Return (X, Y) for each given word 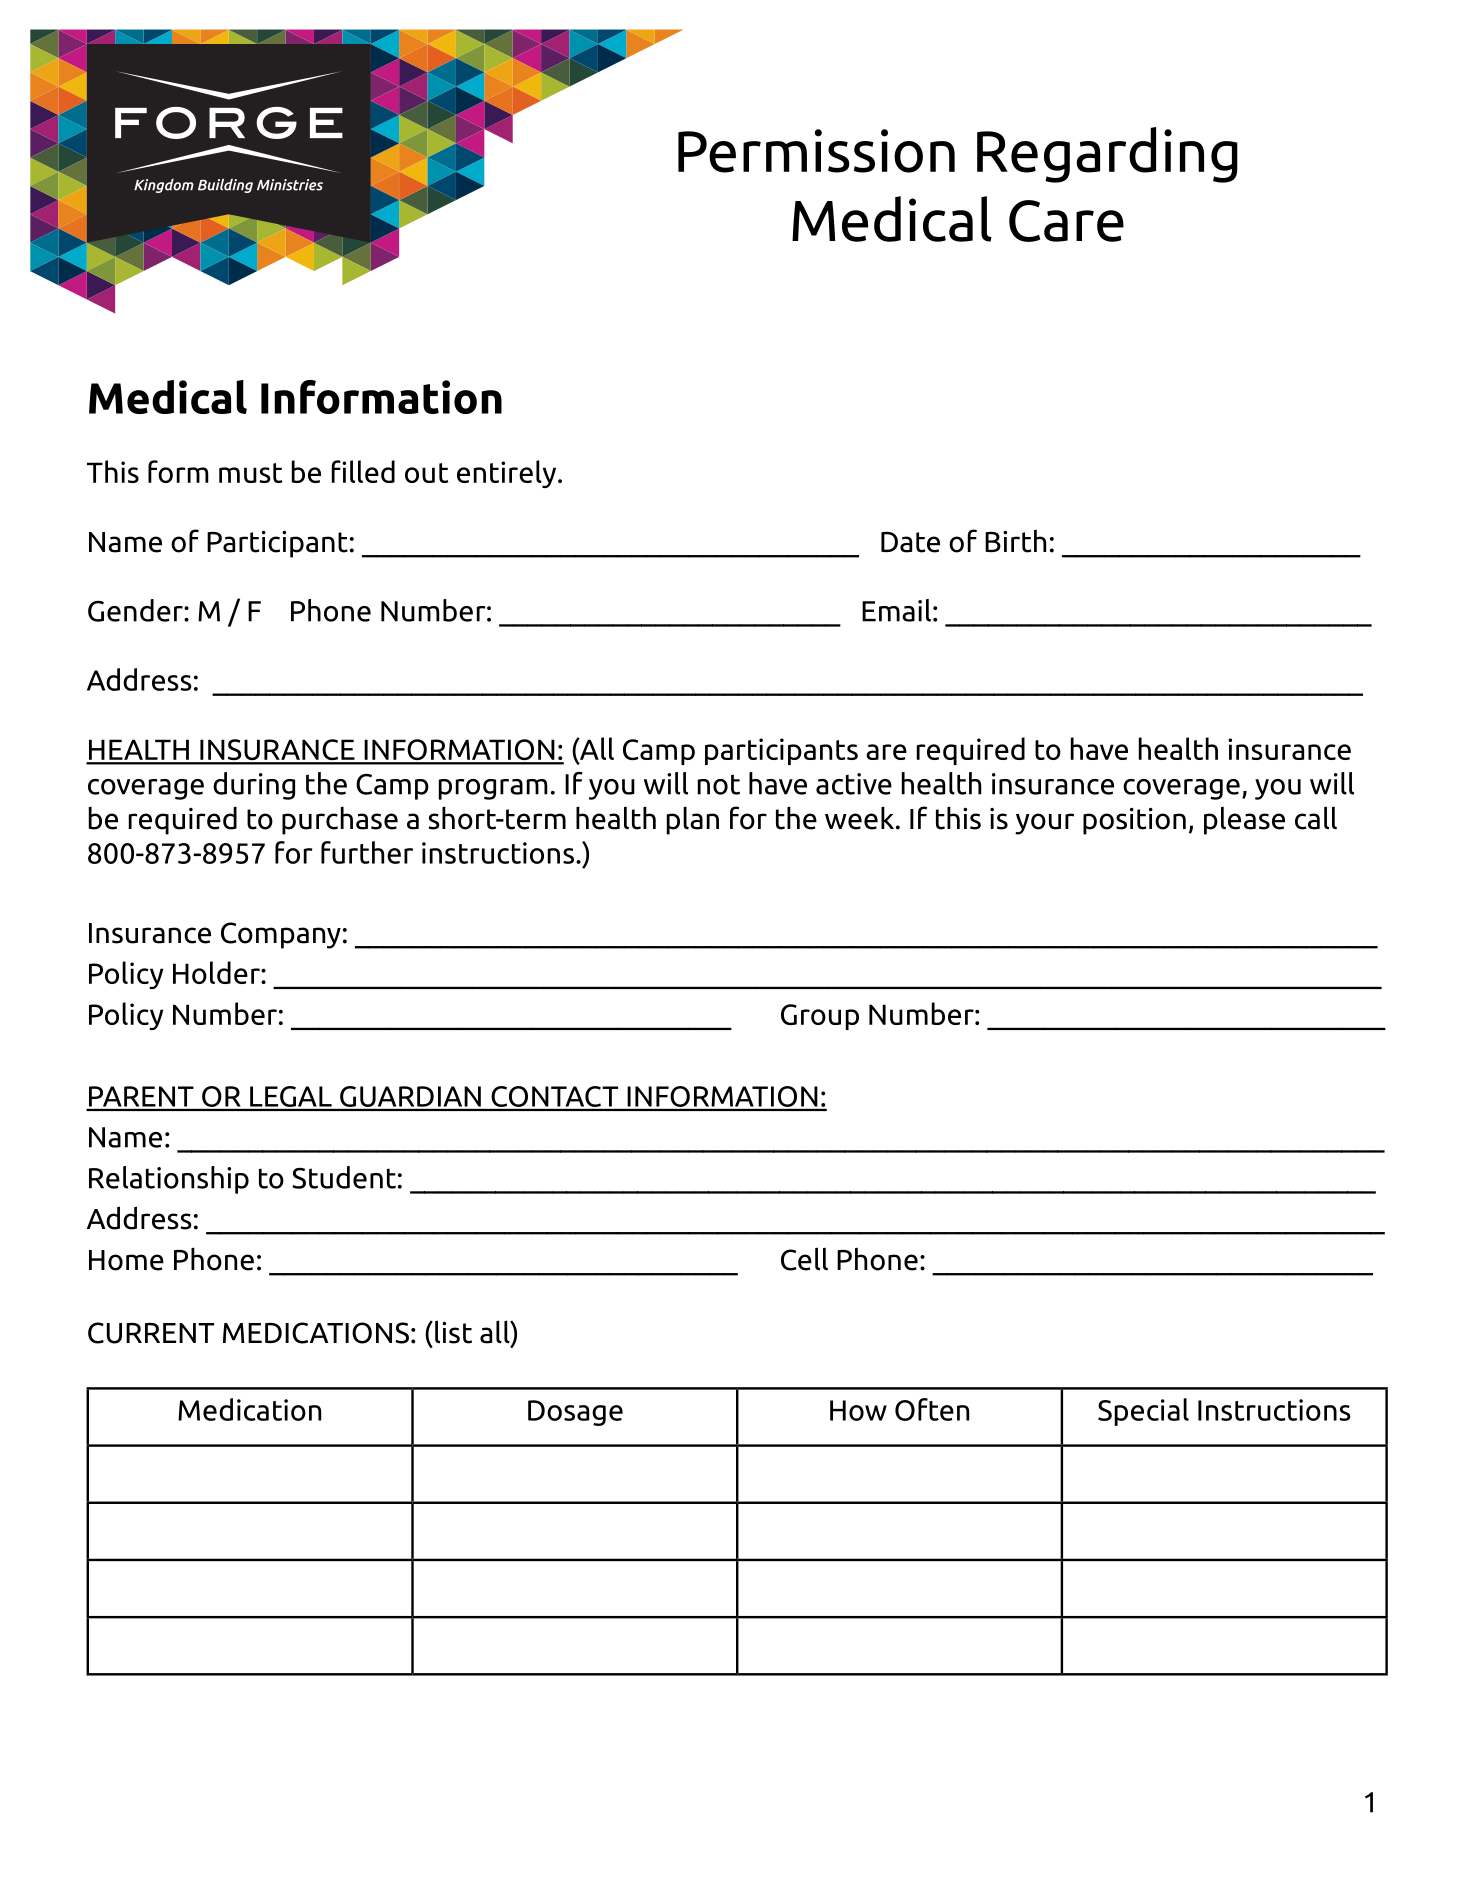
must (250, 473)
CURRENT (151, 1333)
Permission (816, 151)
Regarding (1107, 155)
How (858, 1410)
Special (1143, 1412)
